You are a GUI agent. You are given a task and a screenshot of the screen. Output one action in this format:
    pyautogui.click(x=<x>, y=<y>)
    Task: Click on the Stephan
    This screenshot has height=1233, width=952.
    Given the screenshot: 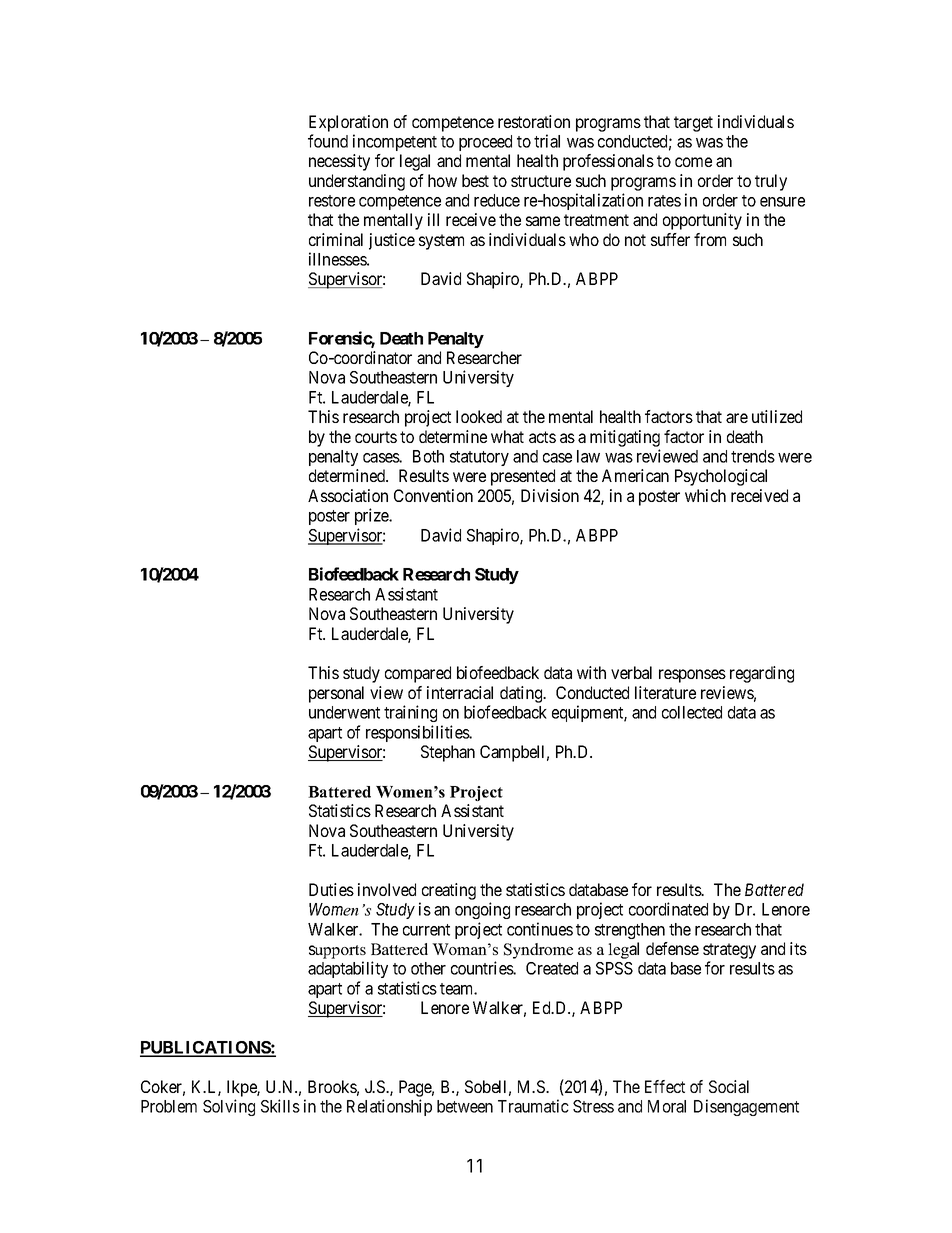 What is the action you would take?
    pyautogui.click(x=448, y=753)
